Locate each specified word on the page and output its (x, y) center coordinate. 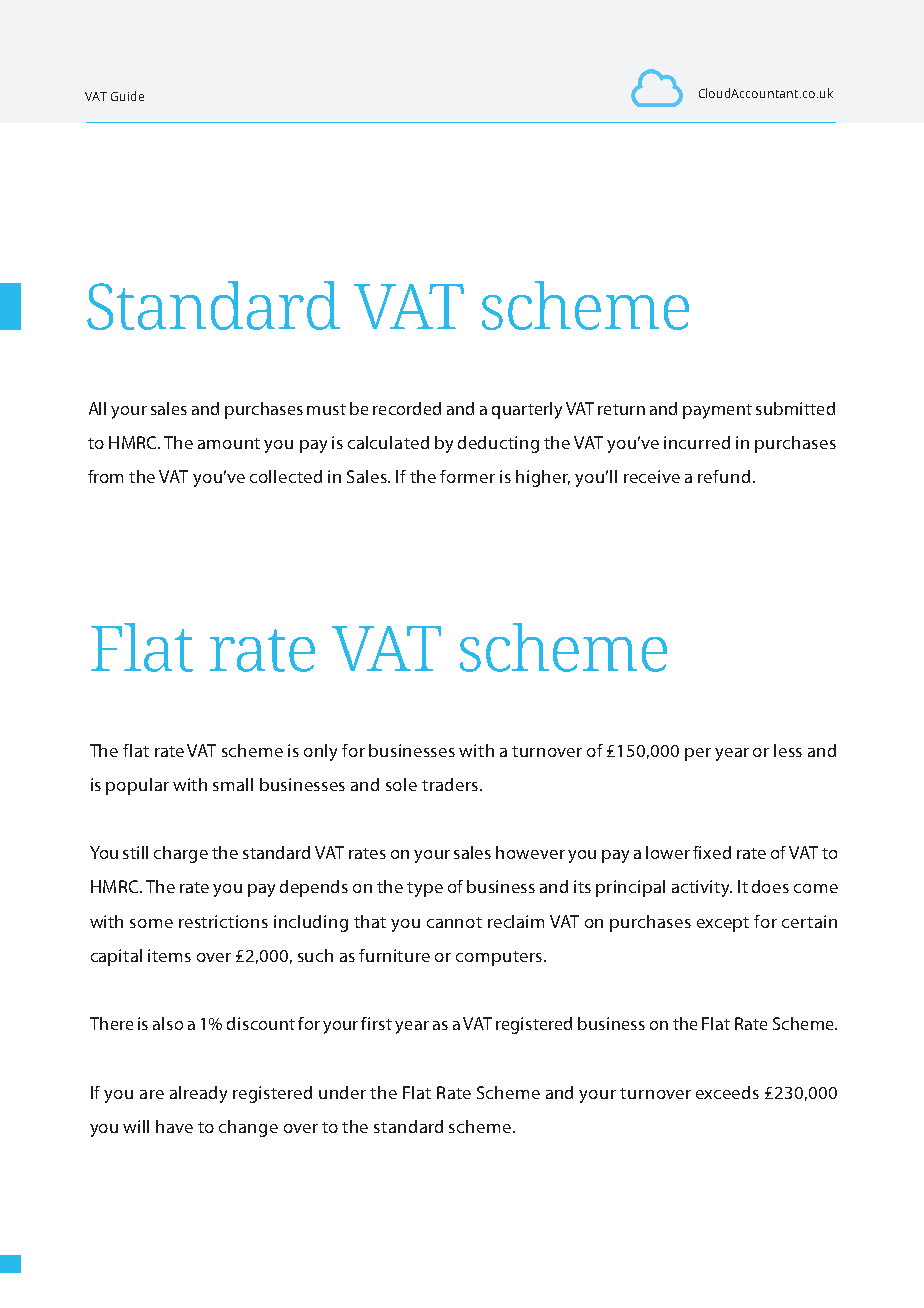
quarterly (527, 410)
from (105, 476)
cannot (454, 922)
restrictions (223, 921)
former (467, 476)
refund (724, 476)
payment (717, 411)
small (233, 784)
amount (229, 443)
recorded (407, 408)
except (723, 924)
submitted (795, 408)
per (698, 754)
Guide (127, 96)
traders (451, 784)
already (198, 1094)
